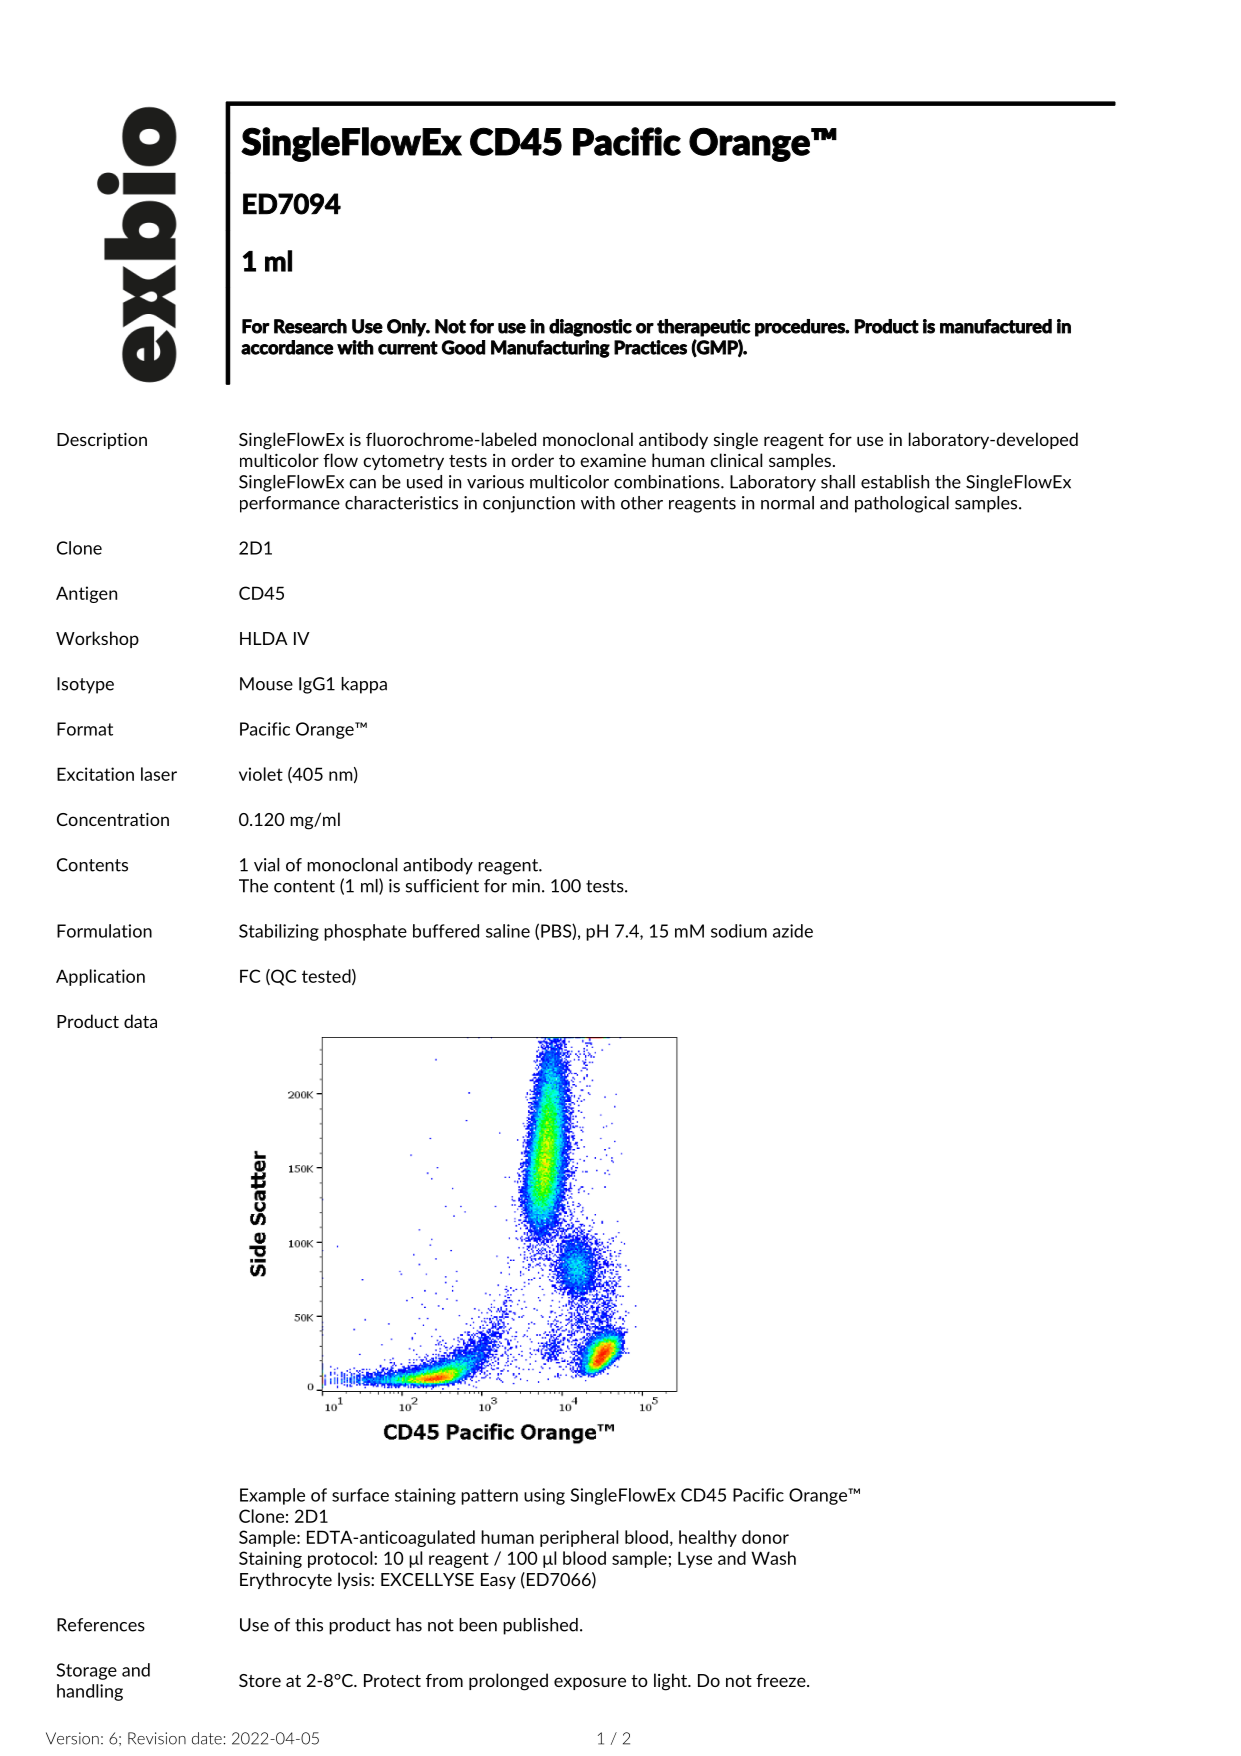 The width and height of the image is (1241, 1756). I want to click on sodium, so click(739, 931).
